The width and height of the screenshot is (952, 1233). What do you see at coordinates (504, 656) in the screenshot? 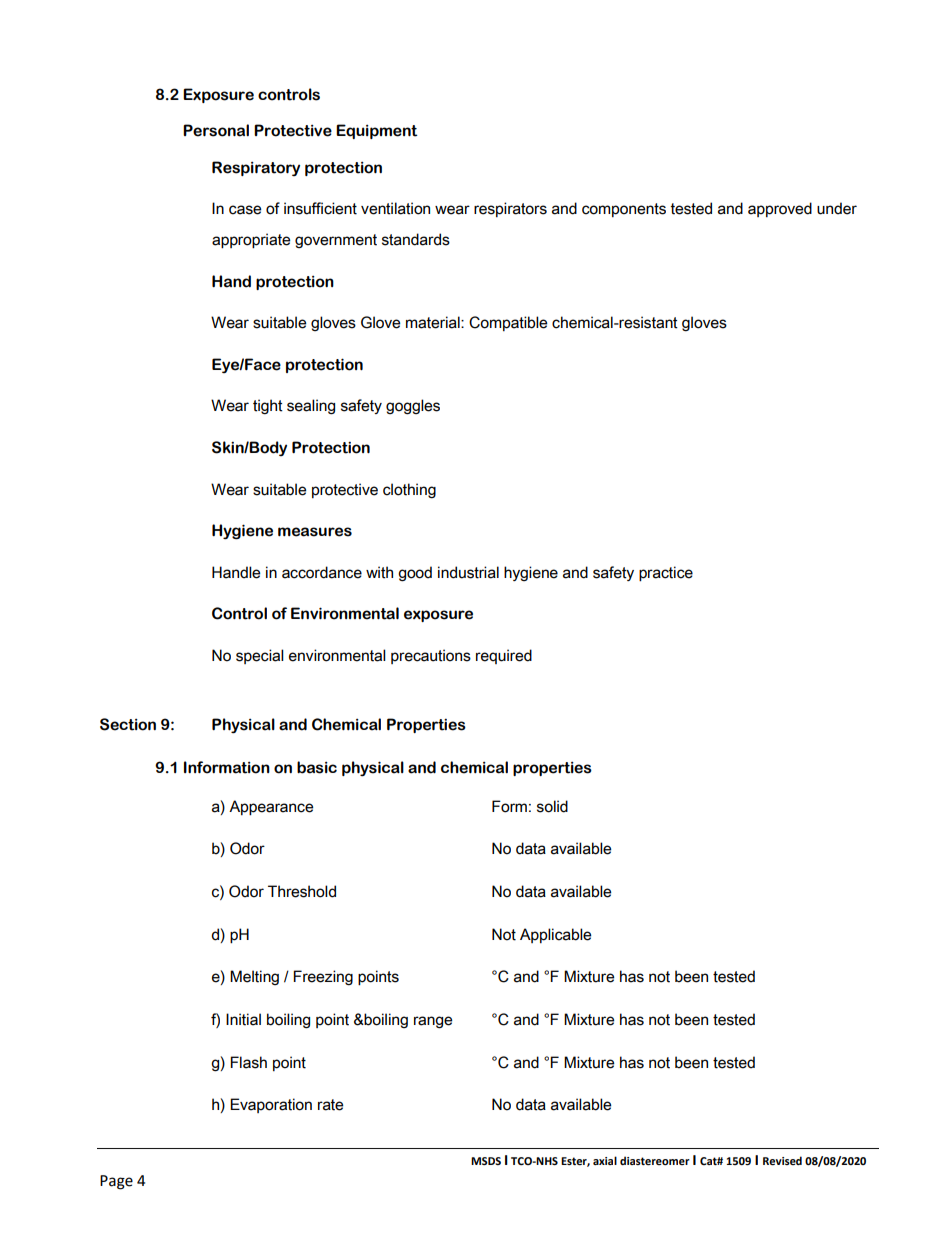
I see `required` at bounding box center [504, 656].
